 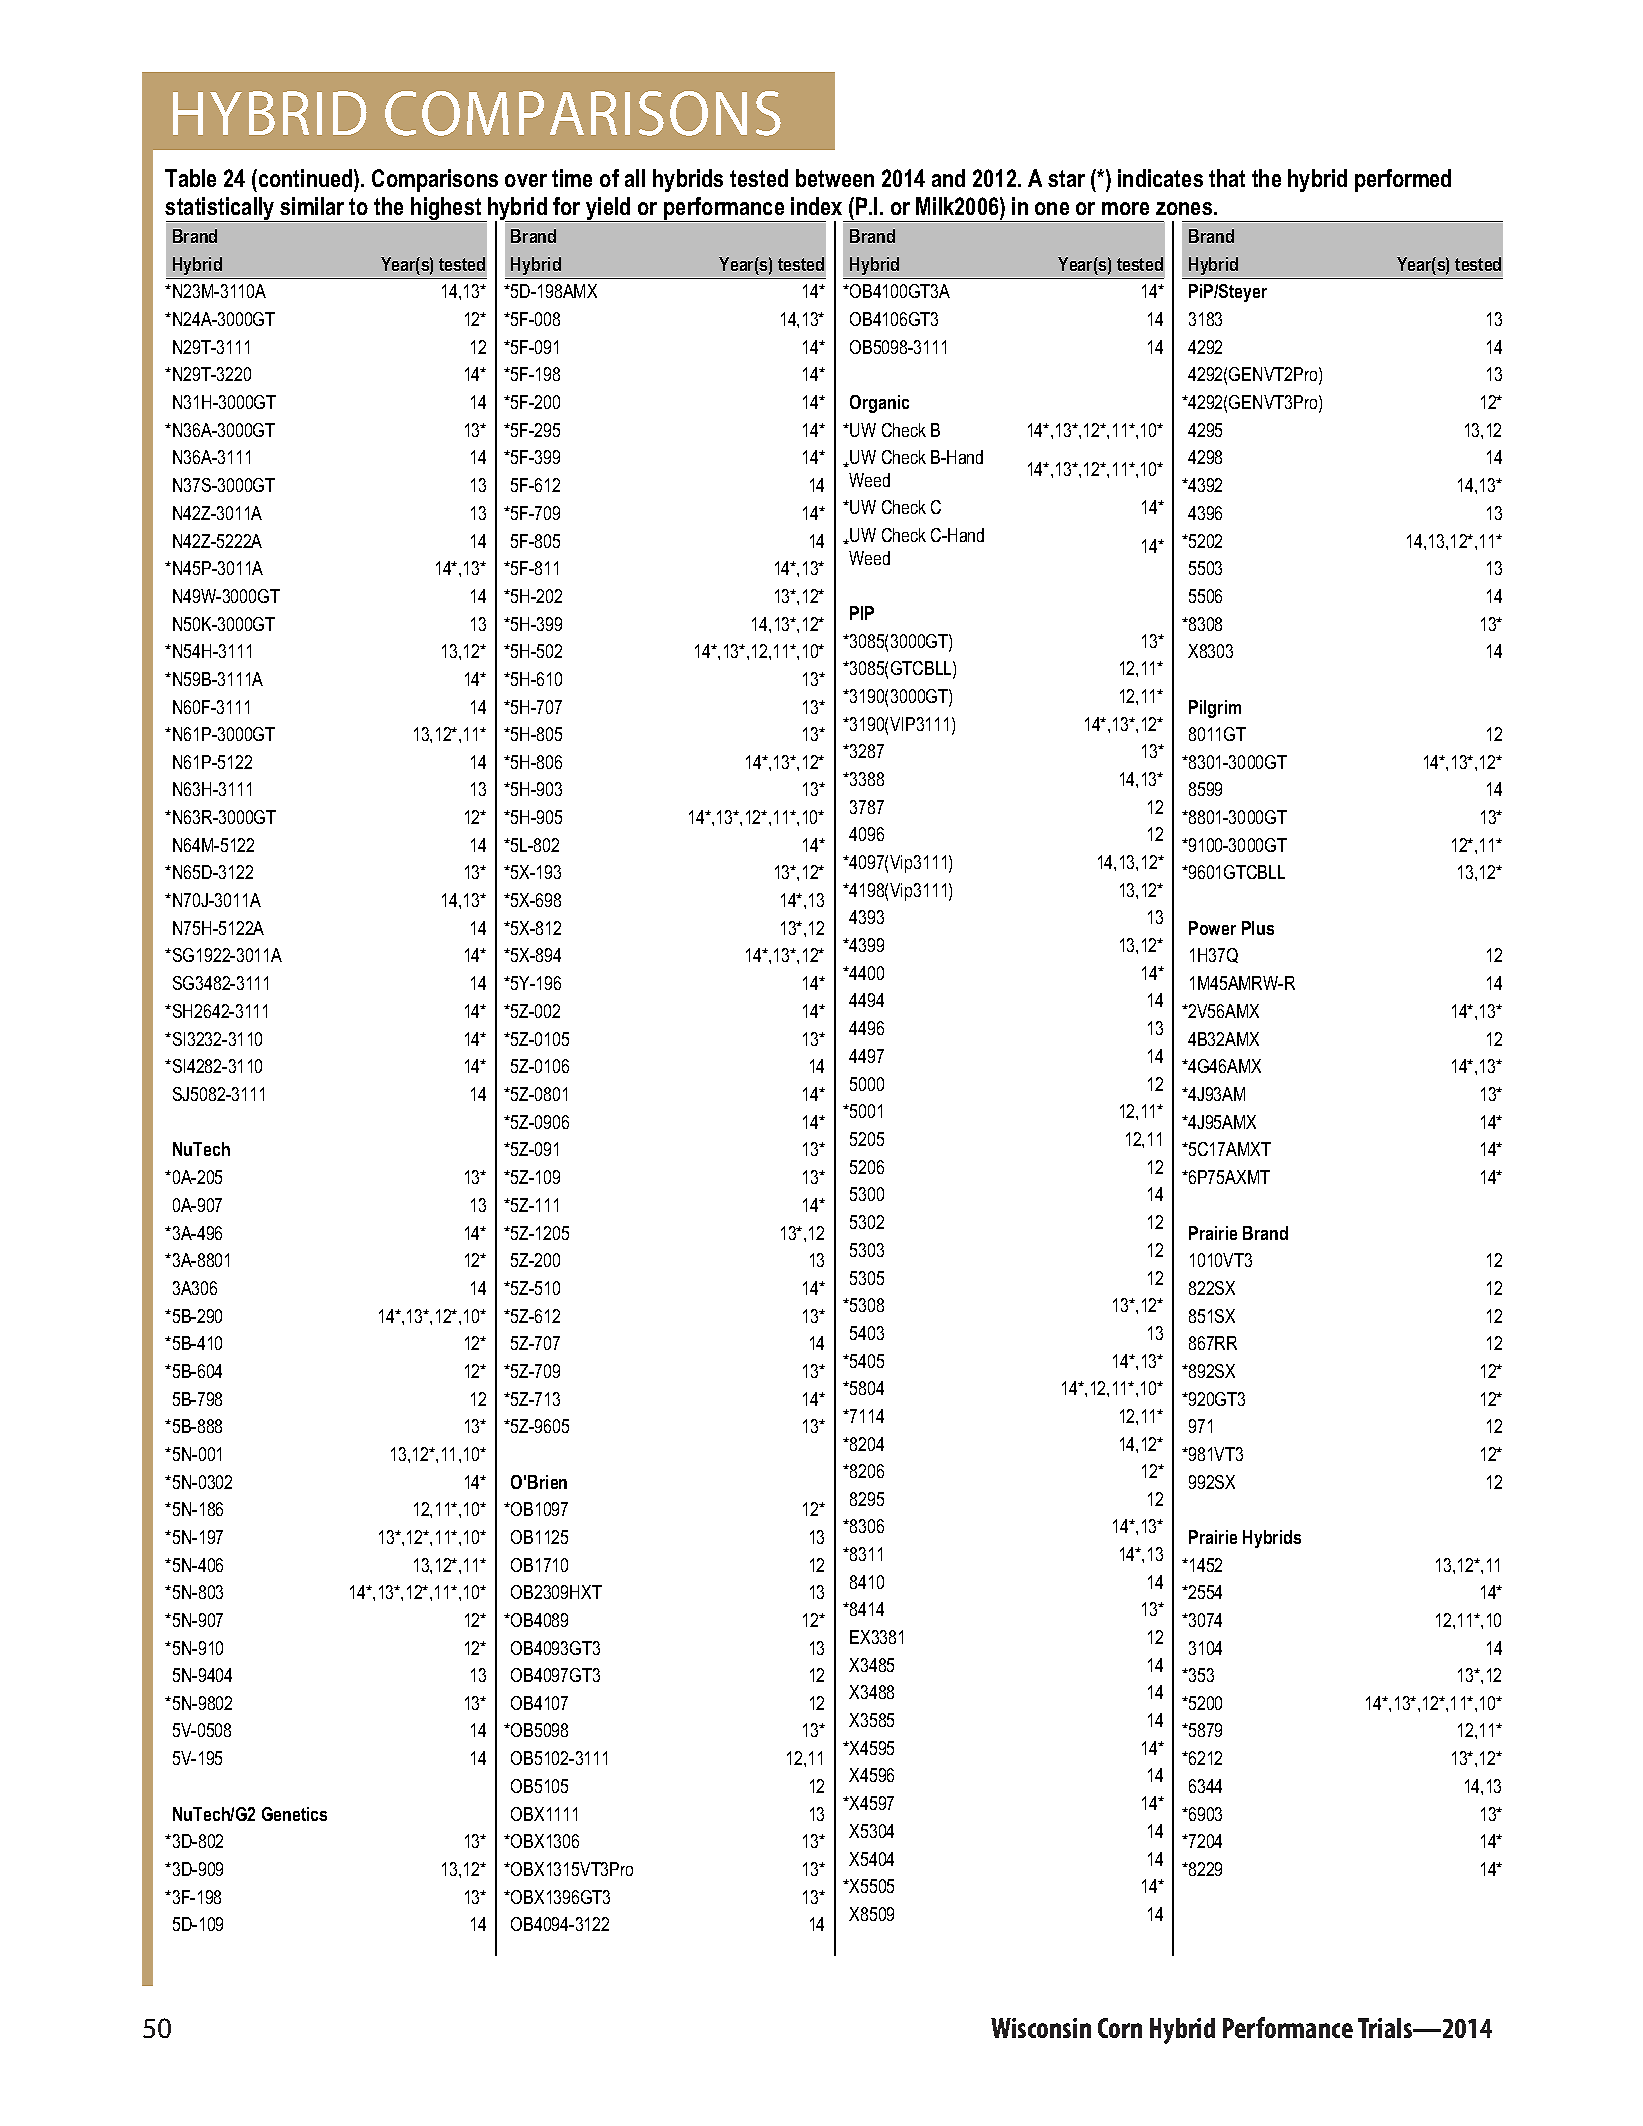 I want to click on similar, so click(x=312, y=206).
